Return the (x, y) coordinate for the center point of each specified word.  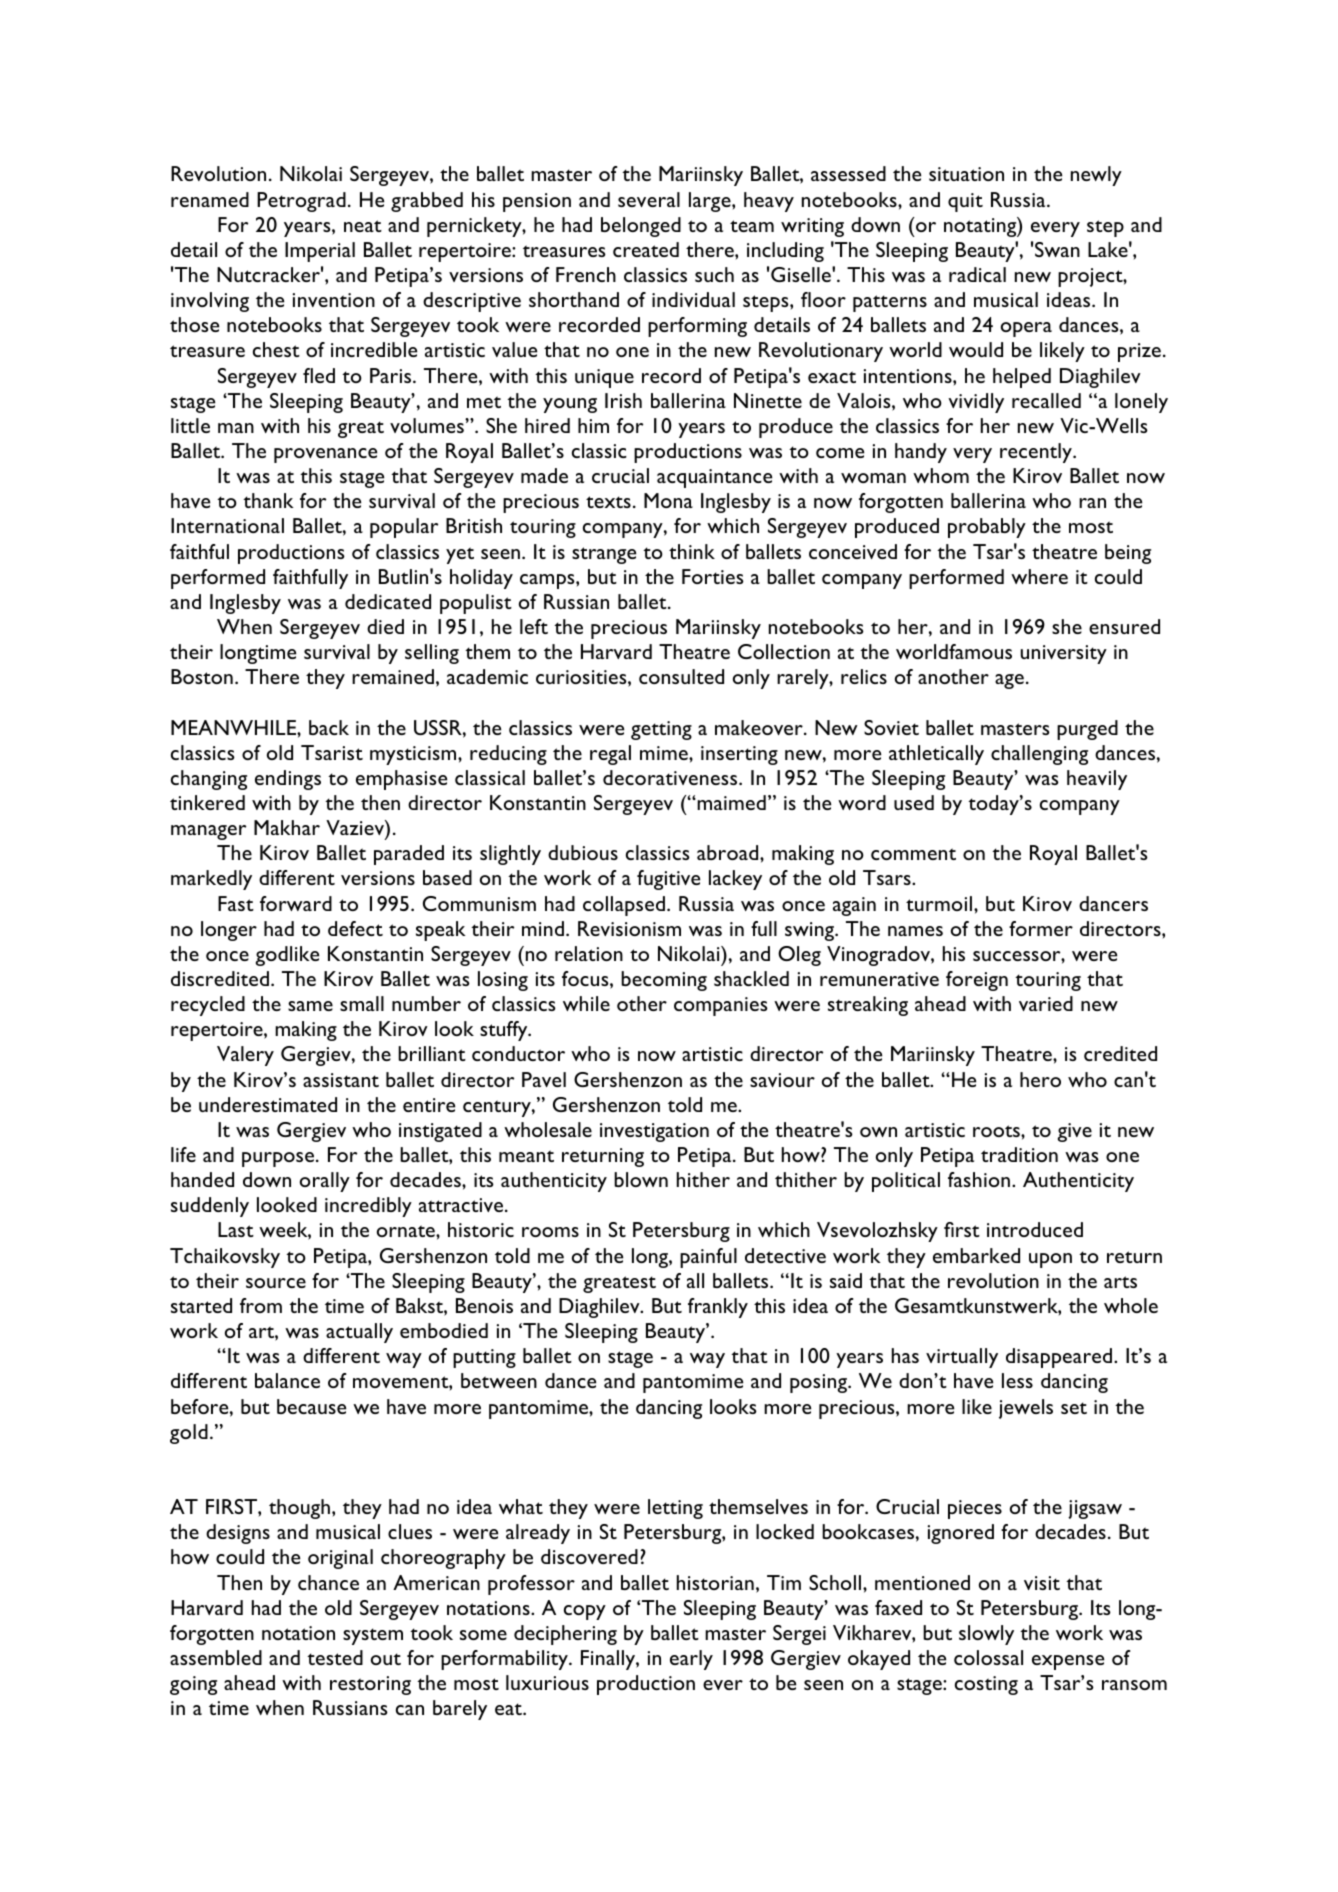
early (691, 1660)
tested (335, 1657)
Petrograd (301, 202)
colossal (988, 1657)
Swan (1057, 249)
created (646, 249)
